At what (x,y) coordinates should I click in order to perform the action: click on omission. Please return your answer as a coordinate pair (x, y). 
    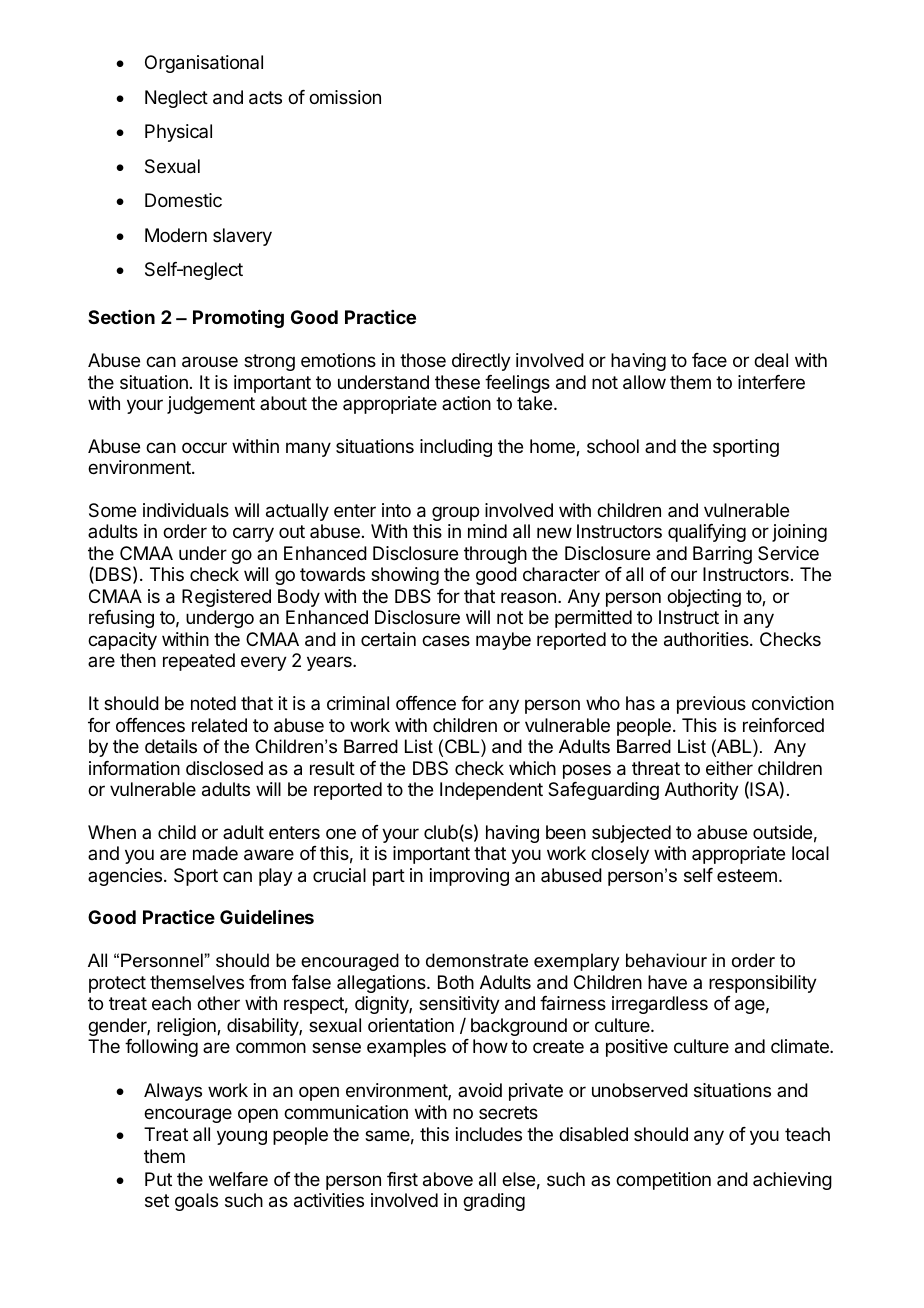
    Looking at the image, I should click on (345, 97).
